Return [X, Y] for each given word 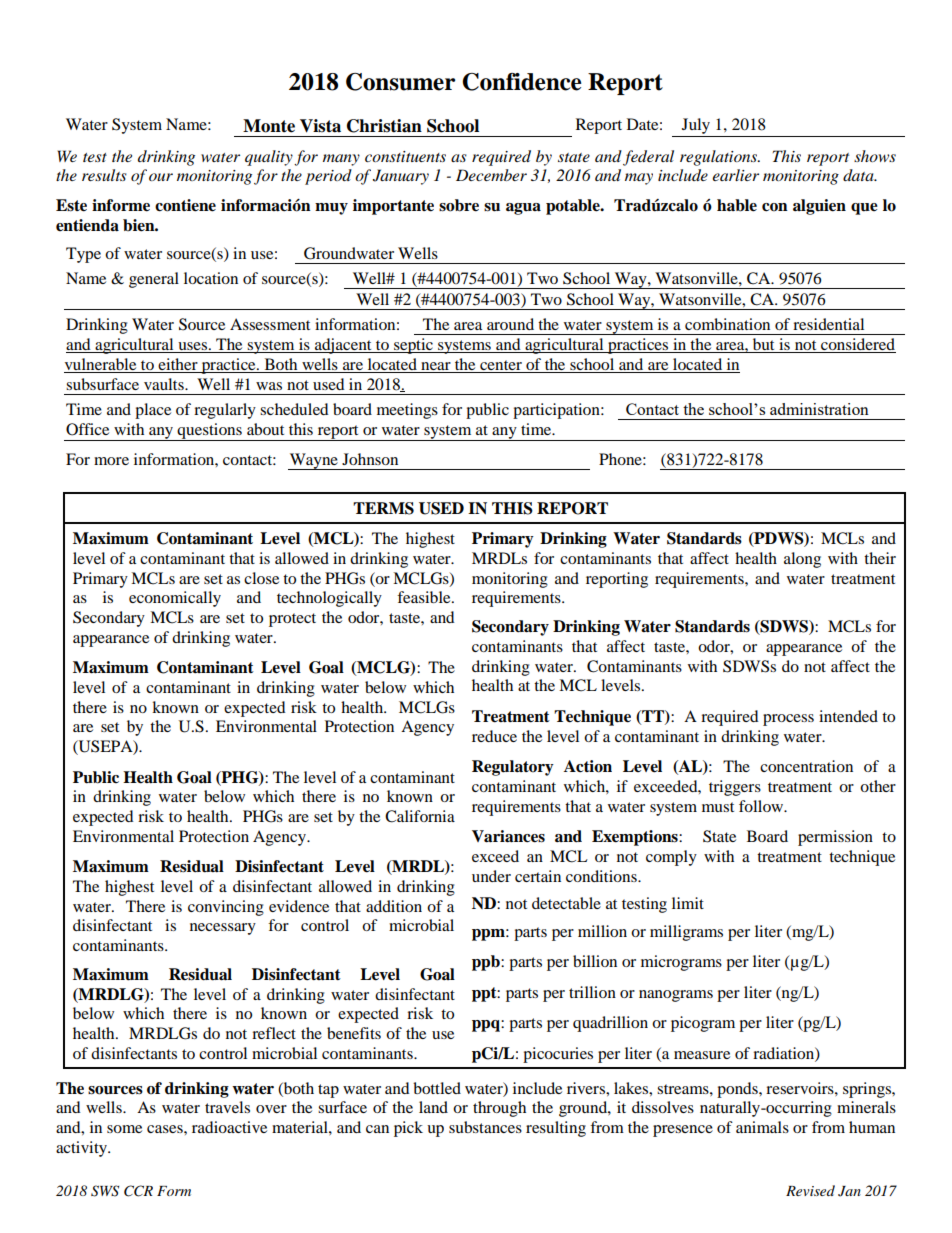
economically [175, 599]
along [802, 560]
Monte [269, 126]
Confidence [521, 82]
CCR [138, 1191]
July [696, 126]
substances [485, 1127]
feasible [425, 597]
